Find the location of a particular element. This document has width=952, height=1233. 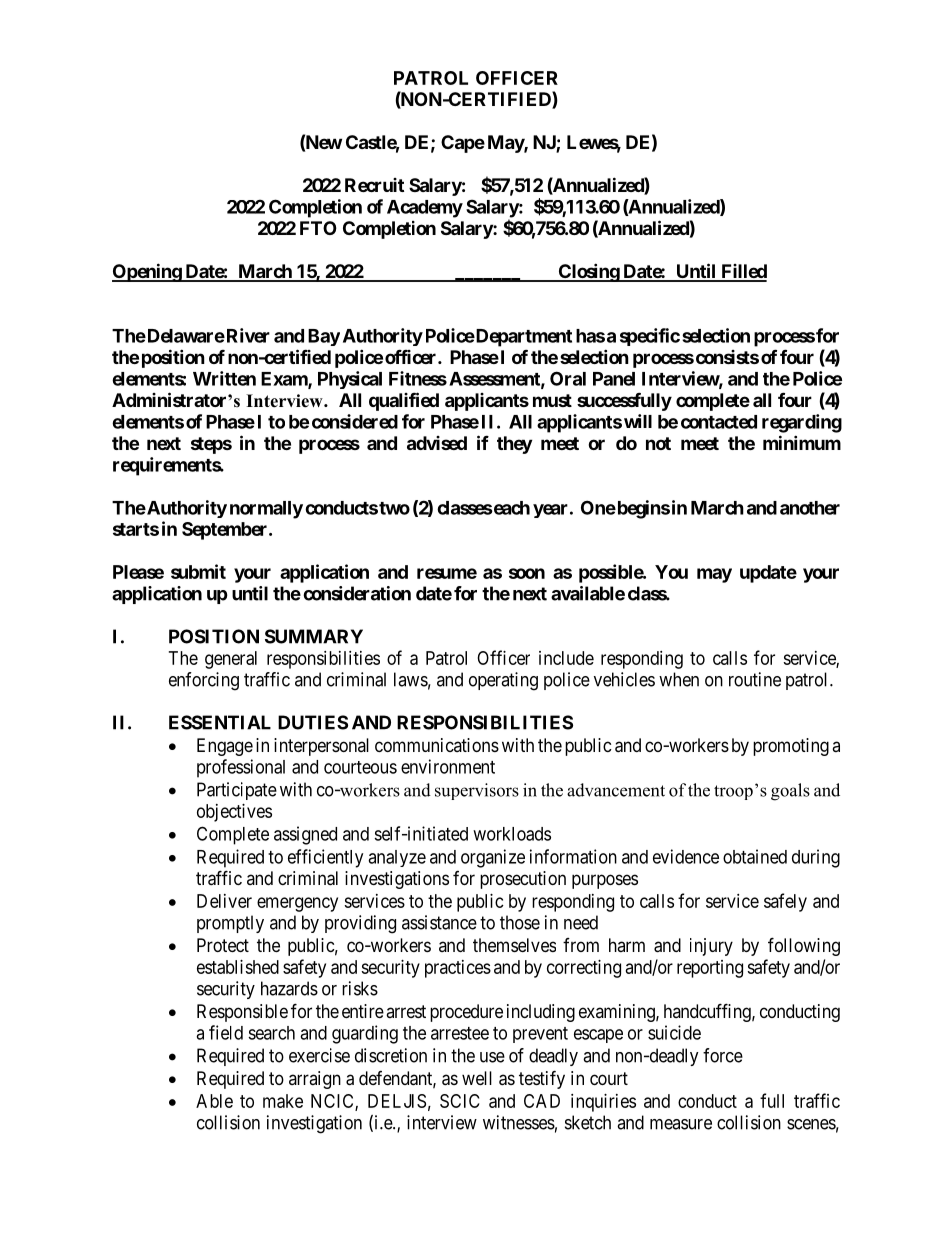

Filled is located at coordinates (743, 272).
